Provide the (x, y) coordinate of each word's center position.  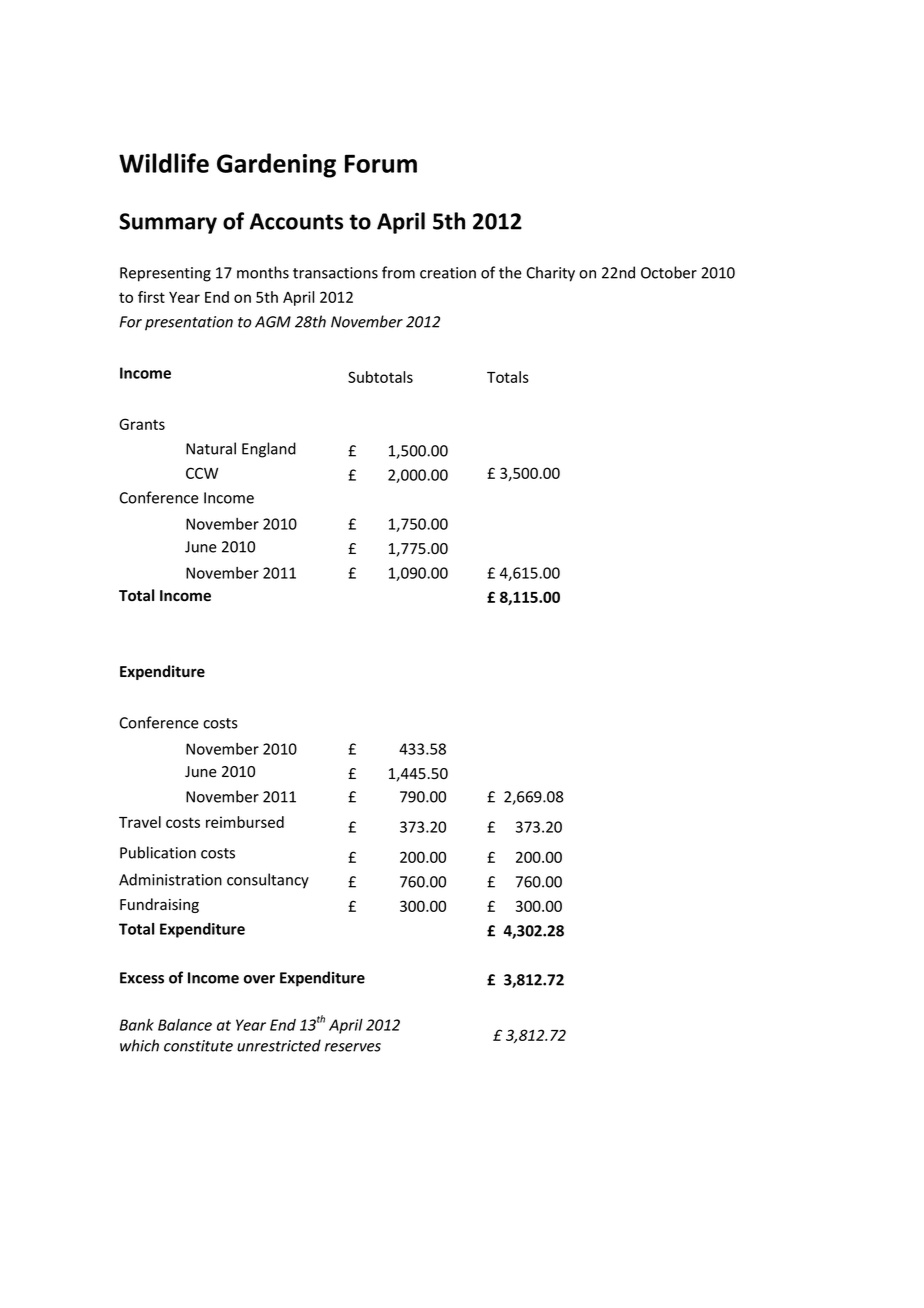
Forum (381, 163)
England (269, 450)
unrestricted (279, 1045)
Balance (185, 1025)
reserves (353, 1047)
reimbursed (245, 822)
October (669, 272)
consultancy (268, 881)
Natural (211, 448)
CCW (202, 473)
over (259, 979)
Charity (551, 274)
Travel (140, 822)
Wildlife (164, 163)
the (510, 272)
